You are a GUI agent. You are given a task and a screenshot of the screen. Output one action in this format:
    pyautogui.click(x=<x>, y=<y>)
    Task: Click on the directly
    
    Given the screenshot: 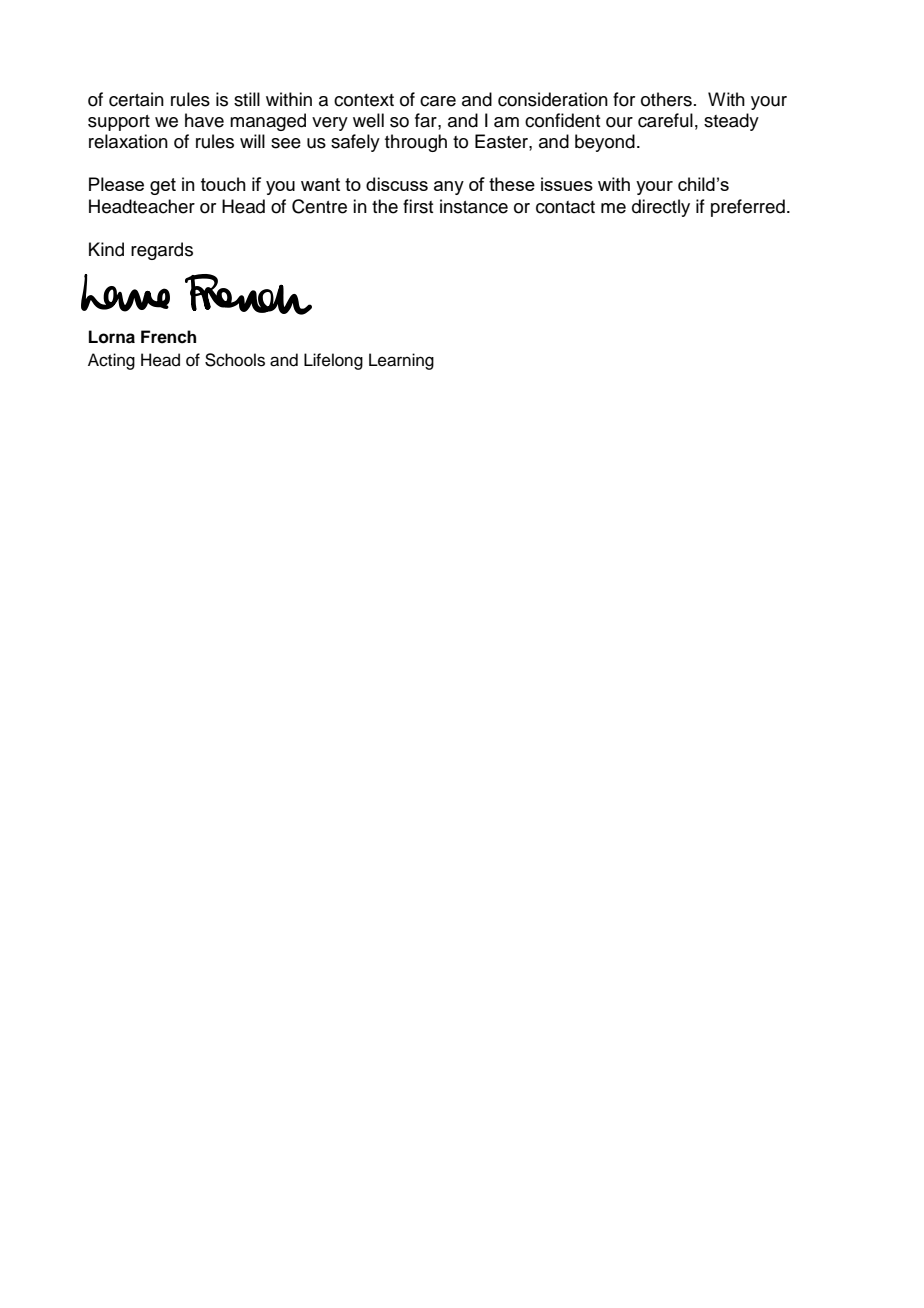 What is the action you would take?
    pyautogui.click(x=661, y=208)
